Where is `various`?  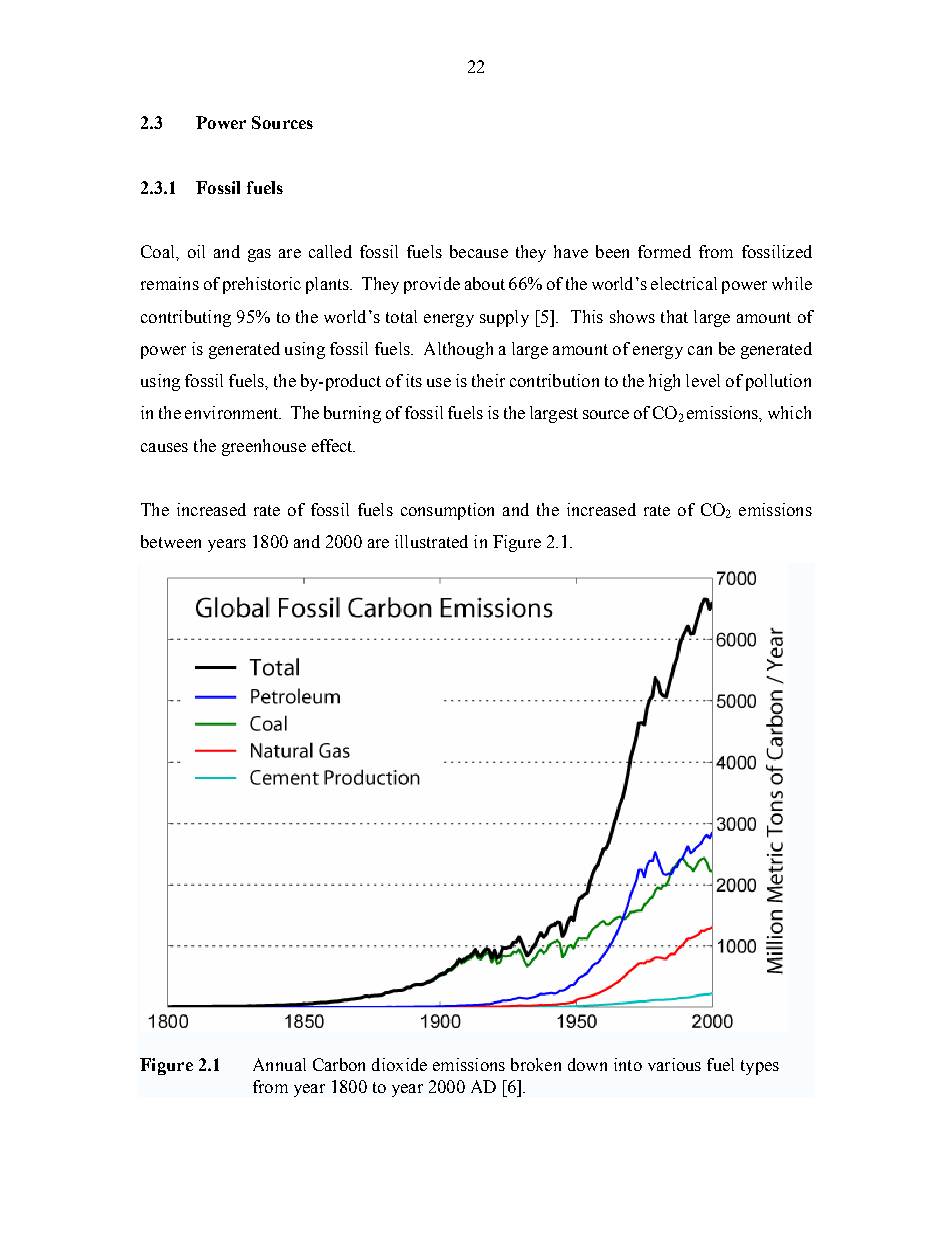
various is located at coordinates (674, 1064).
